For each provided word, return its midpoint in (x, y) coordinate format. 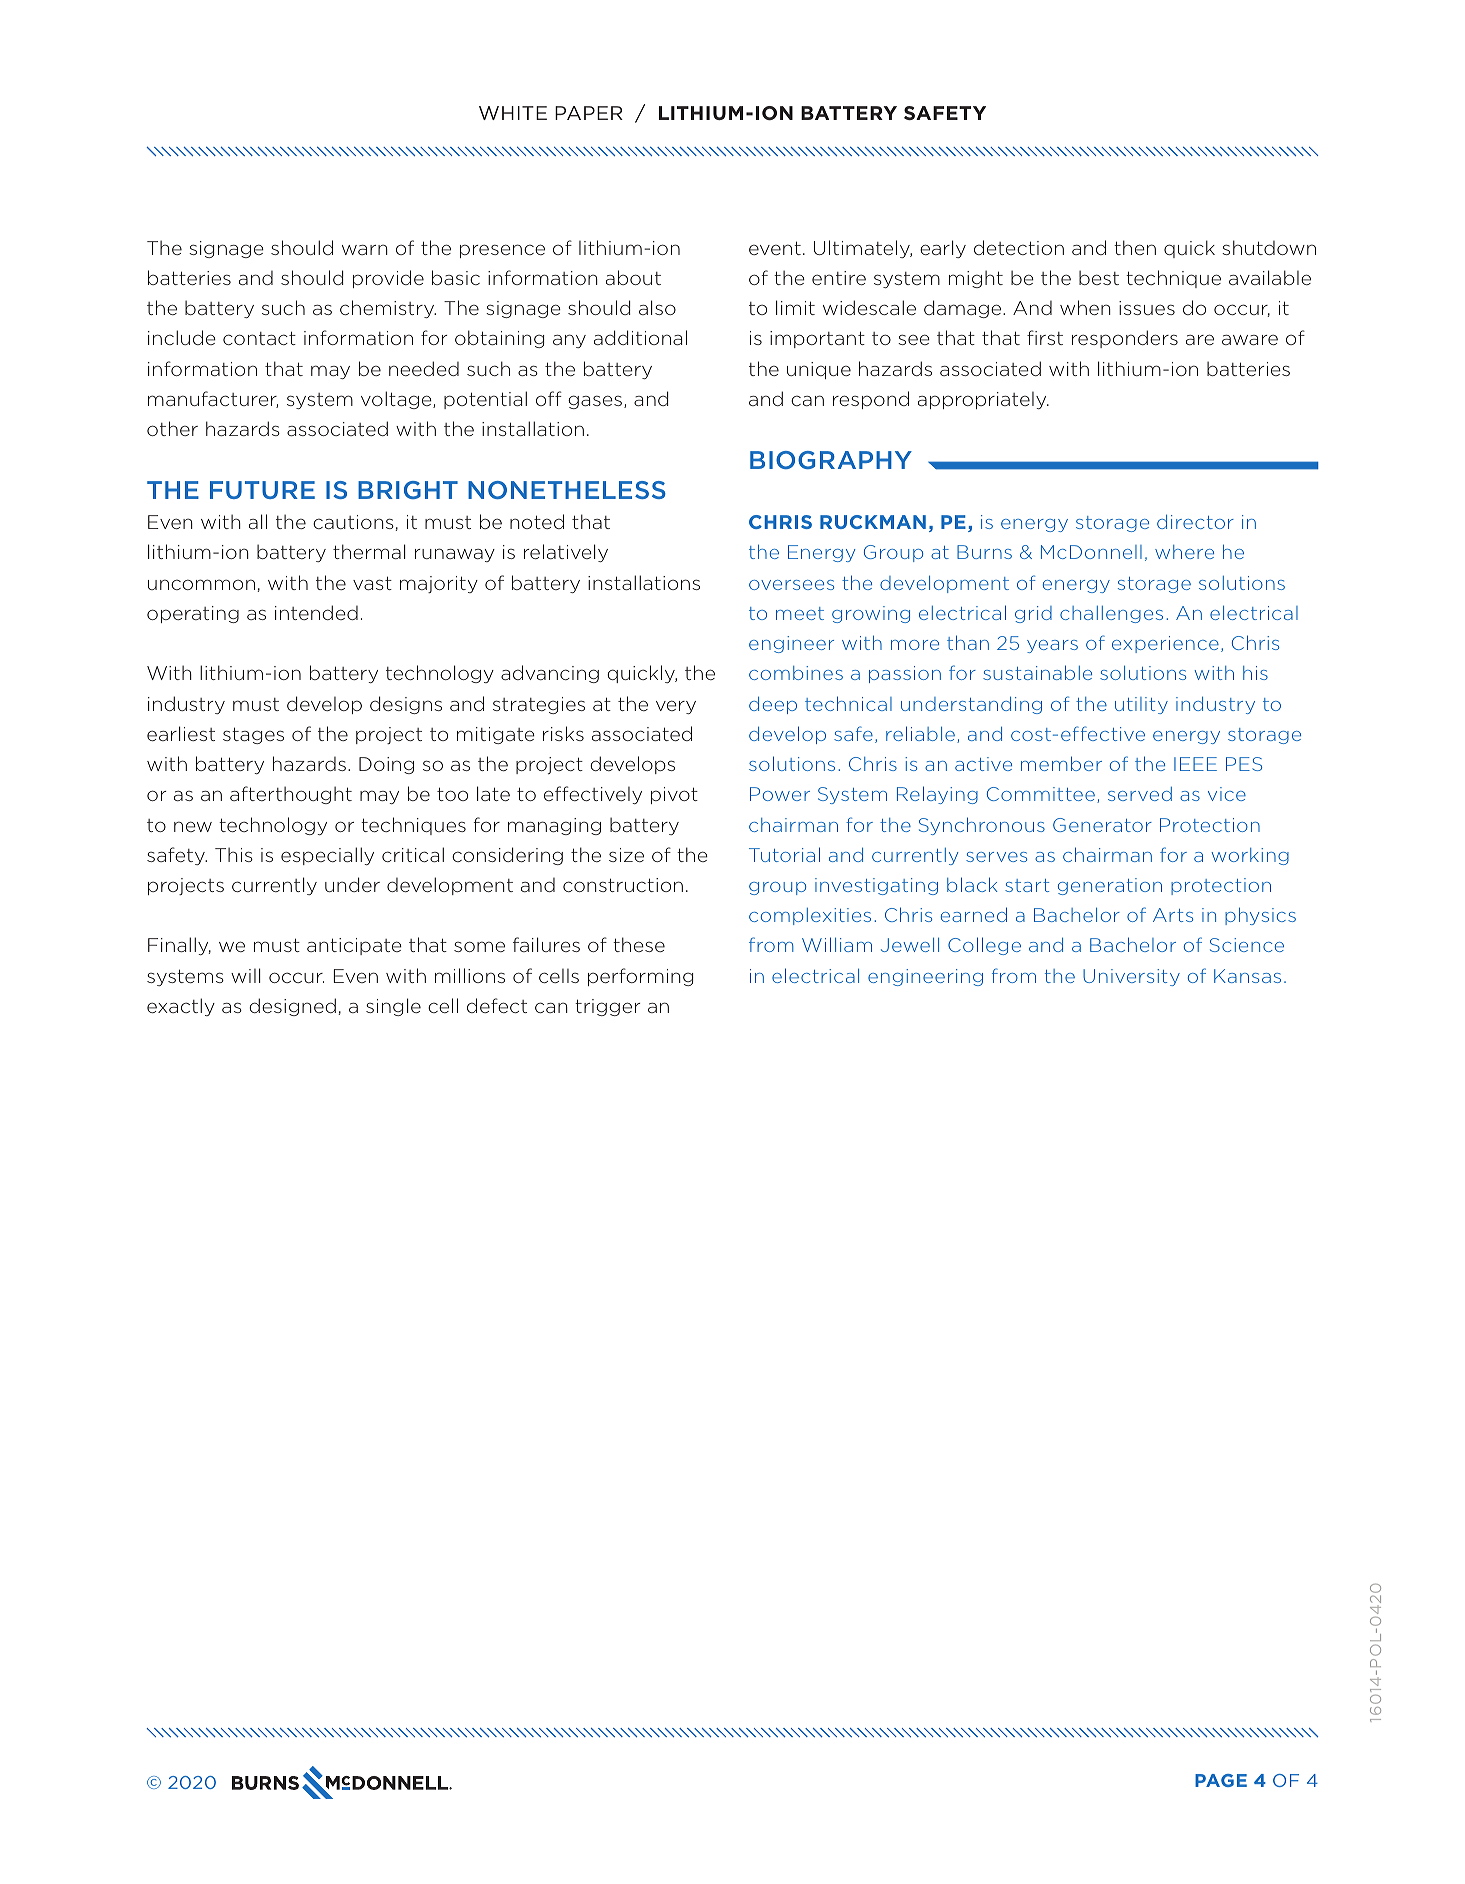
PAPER (589, 113)
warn (364, 249)
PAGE (1221, 1780)
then (1135, 247)
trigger (608, 1007)
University (1131, 977)
